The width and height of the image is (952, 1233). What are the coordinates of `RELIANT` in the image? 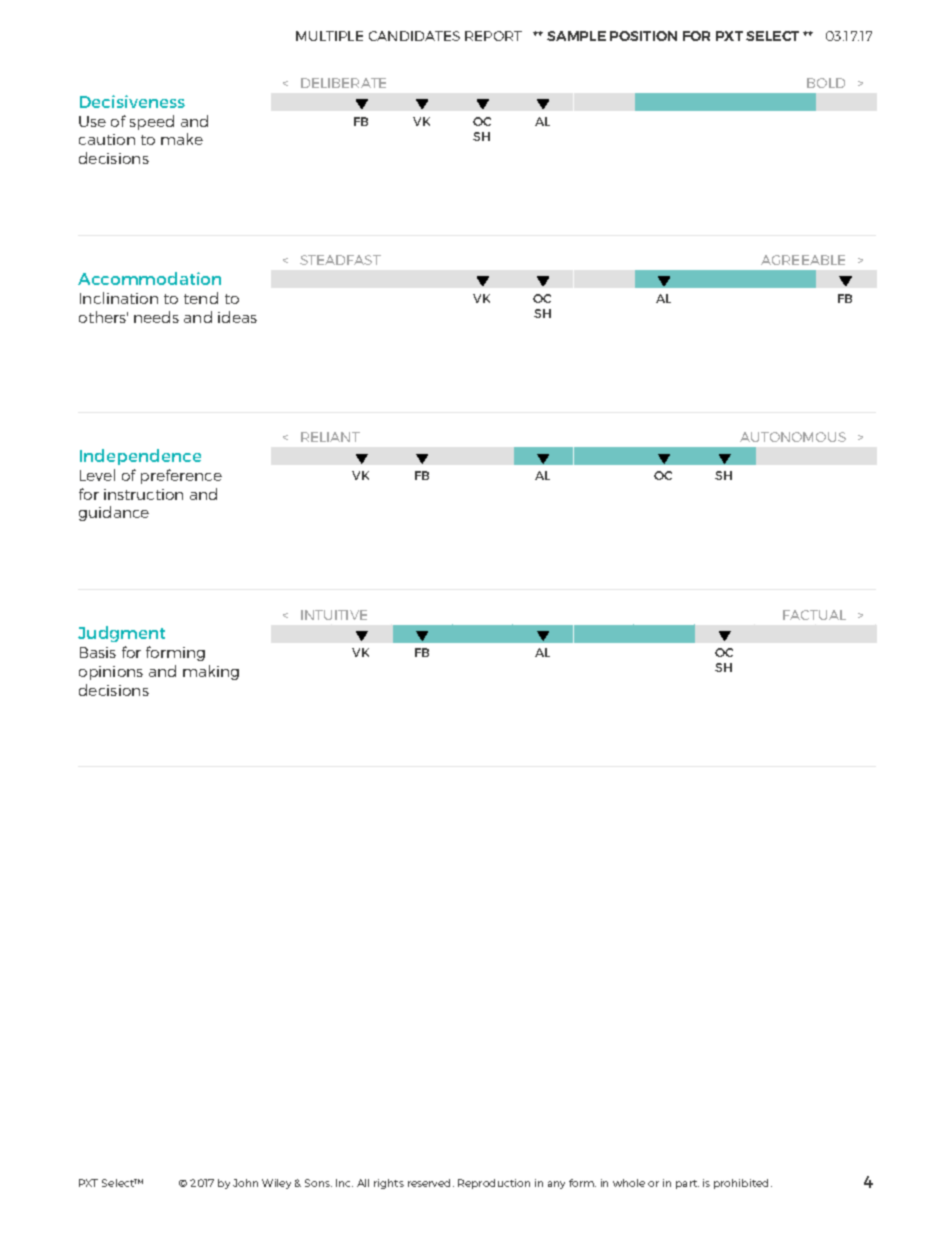 It's located at (330, 437).
